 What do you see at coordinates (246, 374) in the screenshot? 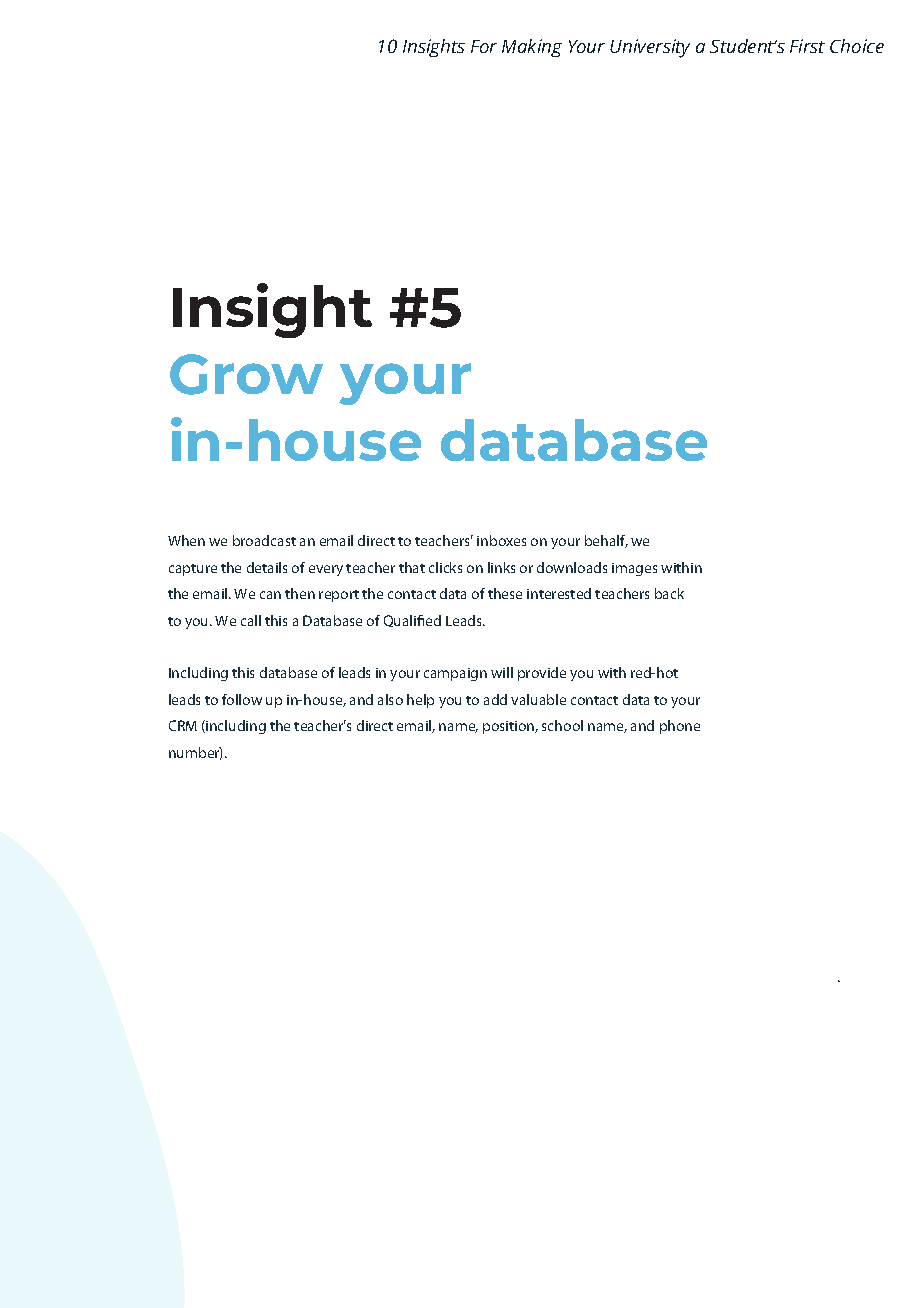
I see `Grow` at bounding box center [246, 374].
